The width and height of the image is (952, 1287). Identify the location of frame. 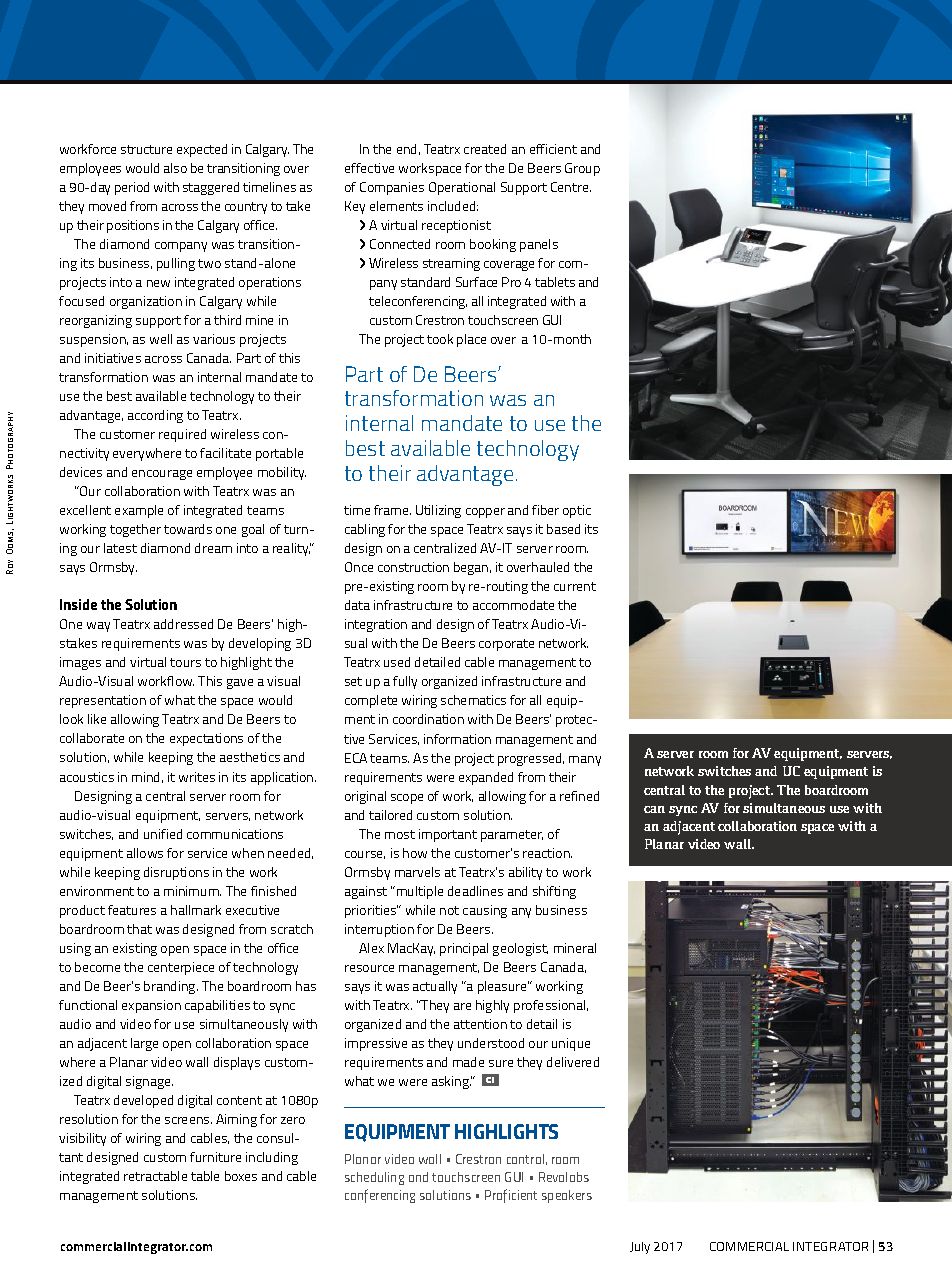
(392, 510).
